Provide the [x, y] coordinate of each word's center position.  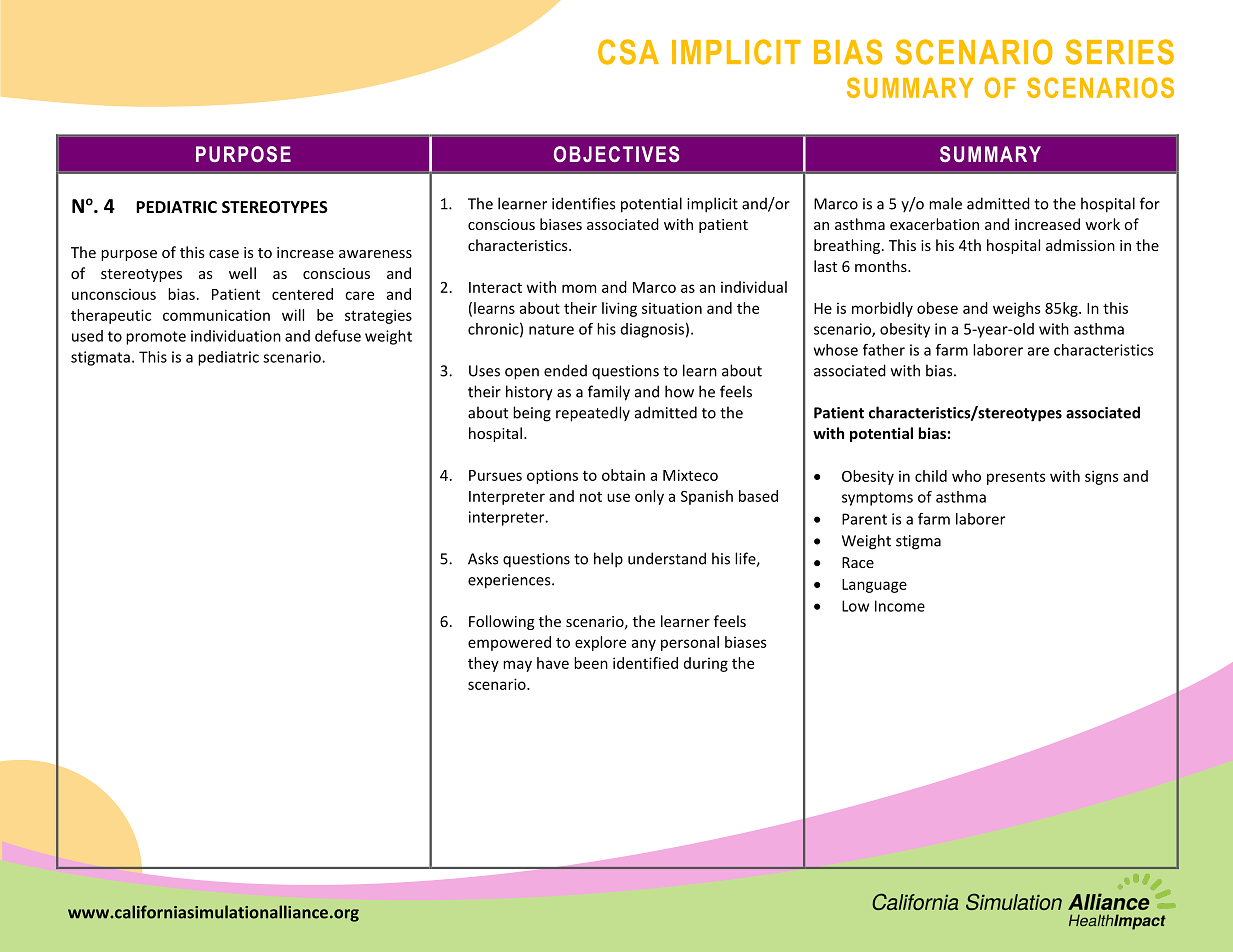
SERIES [1120, 52]
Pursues [495, 475]
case [224, 254]
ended [565, 370]
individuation [236, 336]
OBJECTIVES [616, 154]
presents [1016, 478]
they [483, 664]
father [884, 350]
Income [900, 606]
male [945, 203]
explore [600, 643]
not [591, 497]
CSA [628, 52]
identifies [583, 203]
